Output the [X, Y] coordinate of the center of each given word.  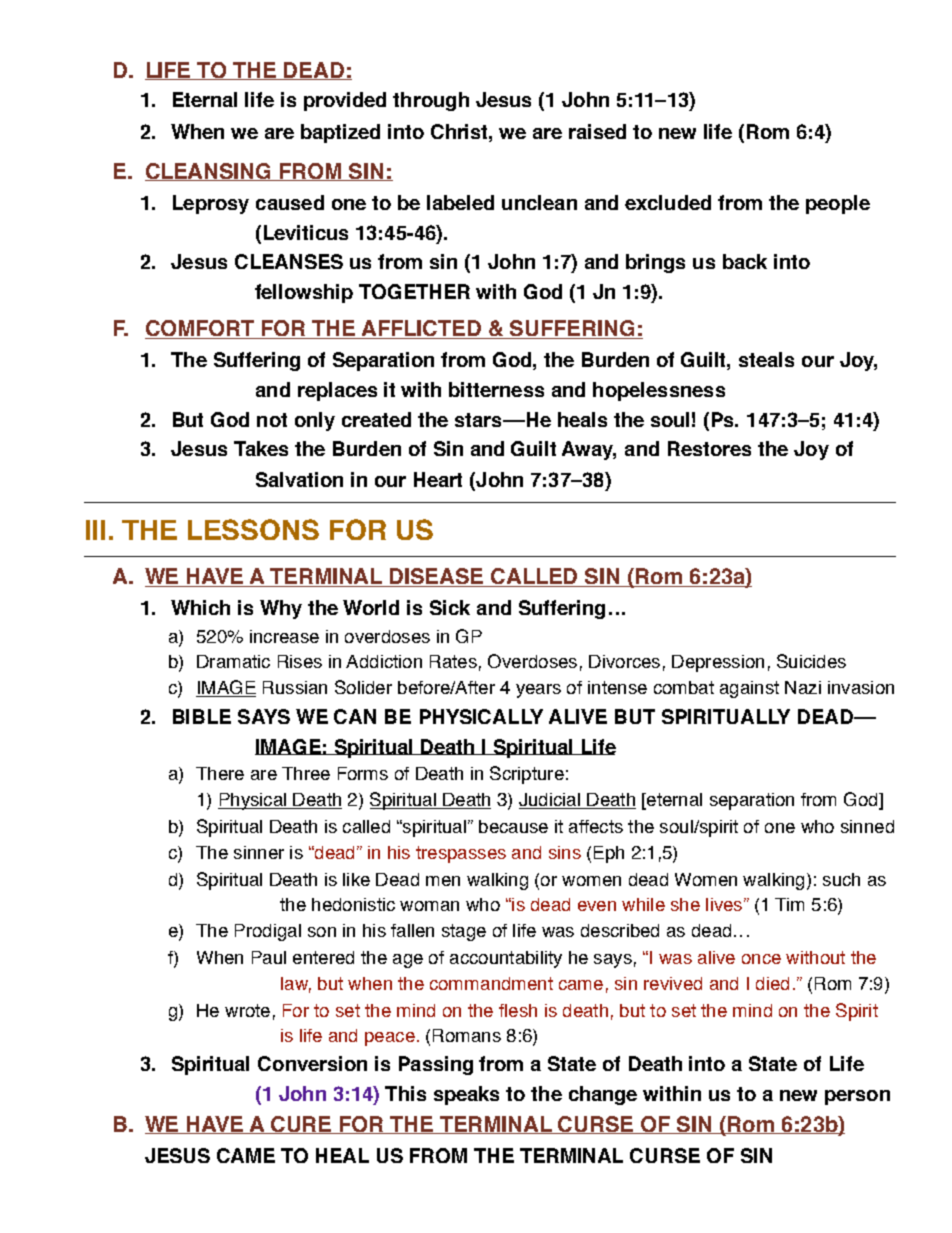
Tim [789, 904]
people [838, 204]
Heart [438, 479]
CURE [301, 1125]
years [538, 691]
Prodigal [268, 932]
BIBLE [202, 716]
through [431, 101]
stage [464, 932]
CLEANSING [209, 172]
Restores [709, 448]
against [749, 689]
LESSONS [253, 529]
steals [766, 359]
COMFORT [201, 329]
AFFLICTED [422, 329]
